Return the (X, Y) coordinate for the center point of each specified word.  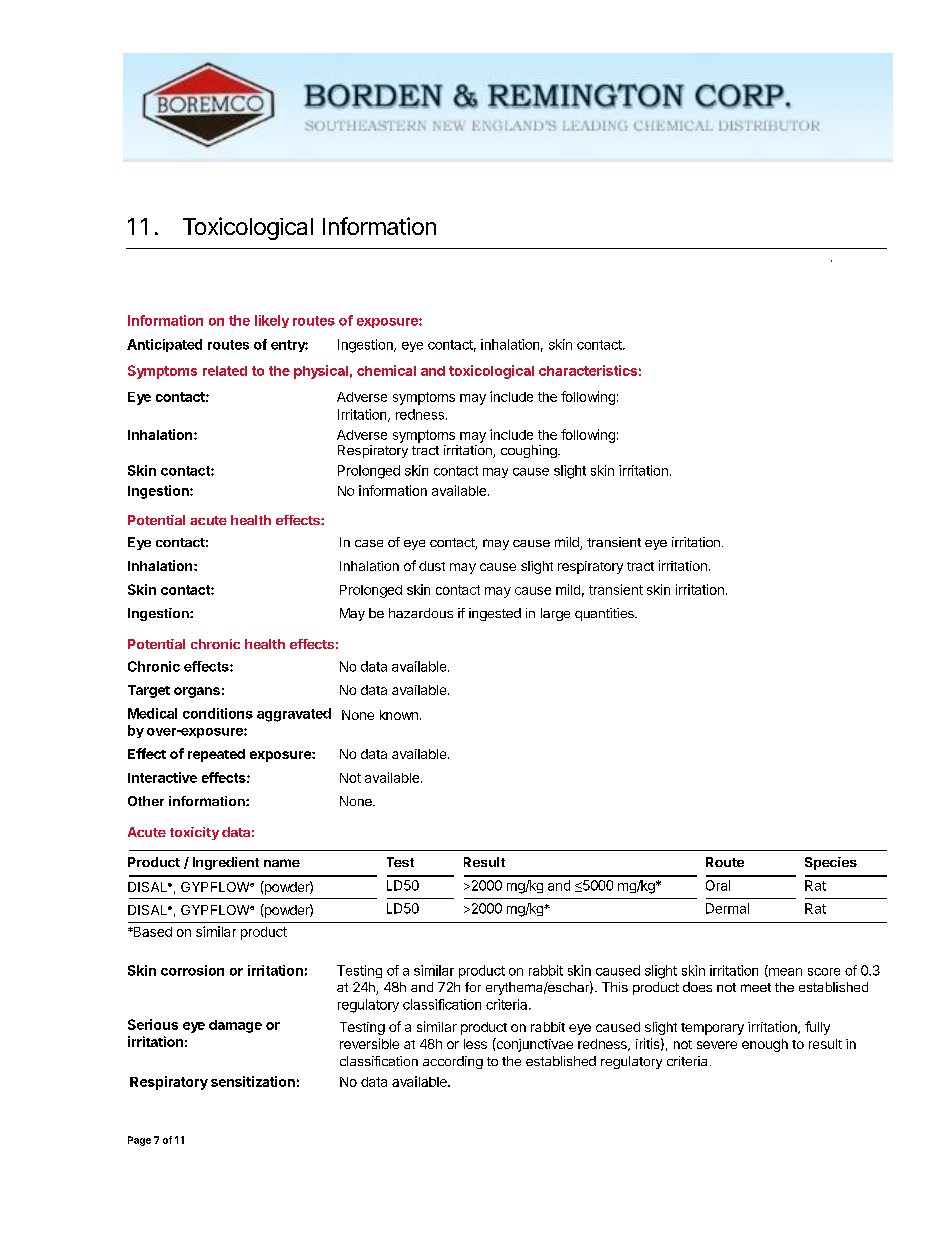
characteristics (588, 370)
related (225, 371)
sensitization (253, 1081)
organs (197, 692)
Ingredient (226, 863)
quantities (605, 614)
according (453, 1062)
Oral (718, 885)
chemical (386, 370)
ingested (495, 614)
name (282, 863)
